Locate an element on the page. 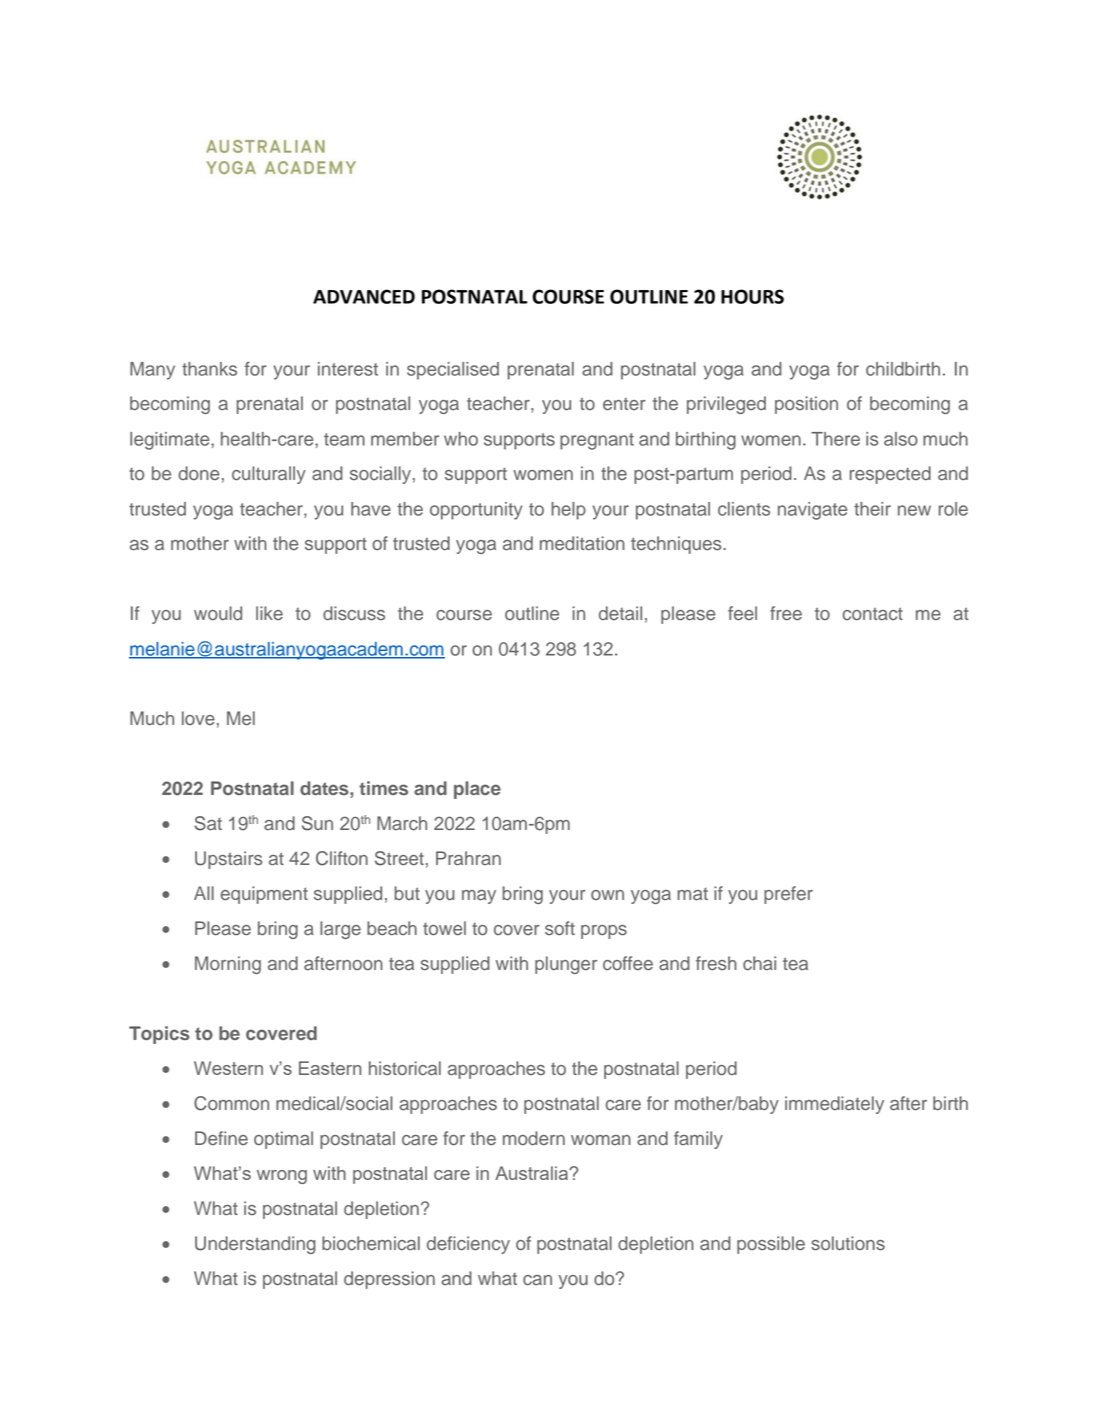 The width and height of the page is (1098, 1421). Understanding is located at coordinates (255, 1245).
